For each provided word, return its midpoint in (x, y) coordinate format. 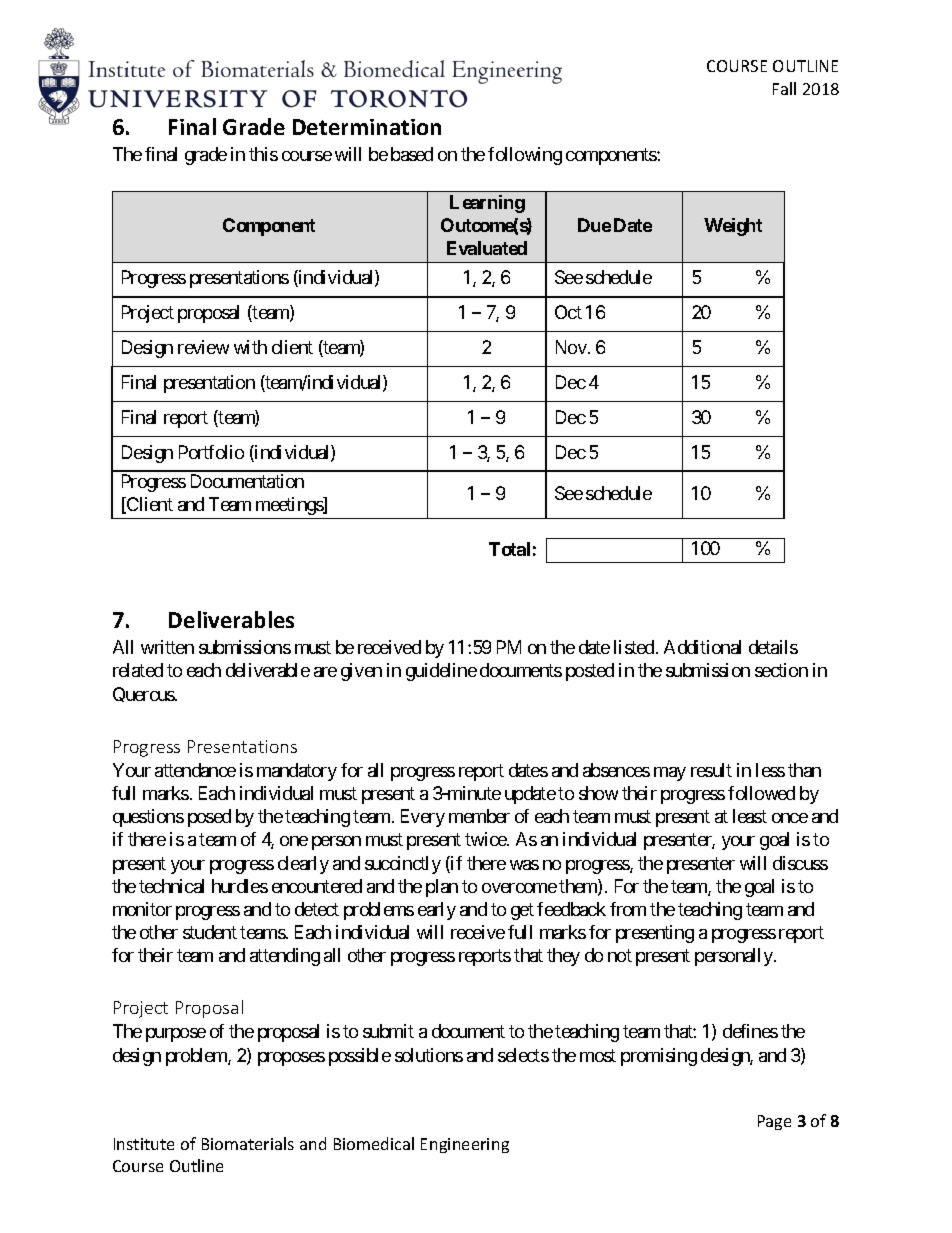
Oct (568, 312)
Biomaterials (248, 1143)
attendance (195, 770)
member (479, 816)
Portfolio (211, 452)
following (525, 156)
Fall (784, 88)
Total (509, 549)
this (263, 154)
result (711, 770)
